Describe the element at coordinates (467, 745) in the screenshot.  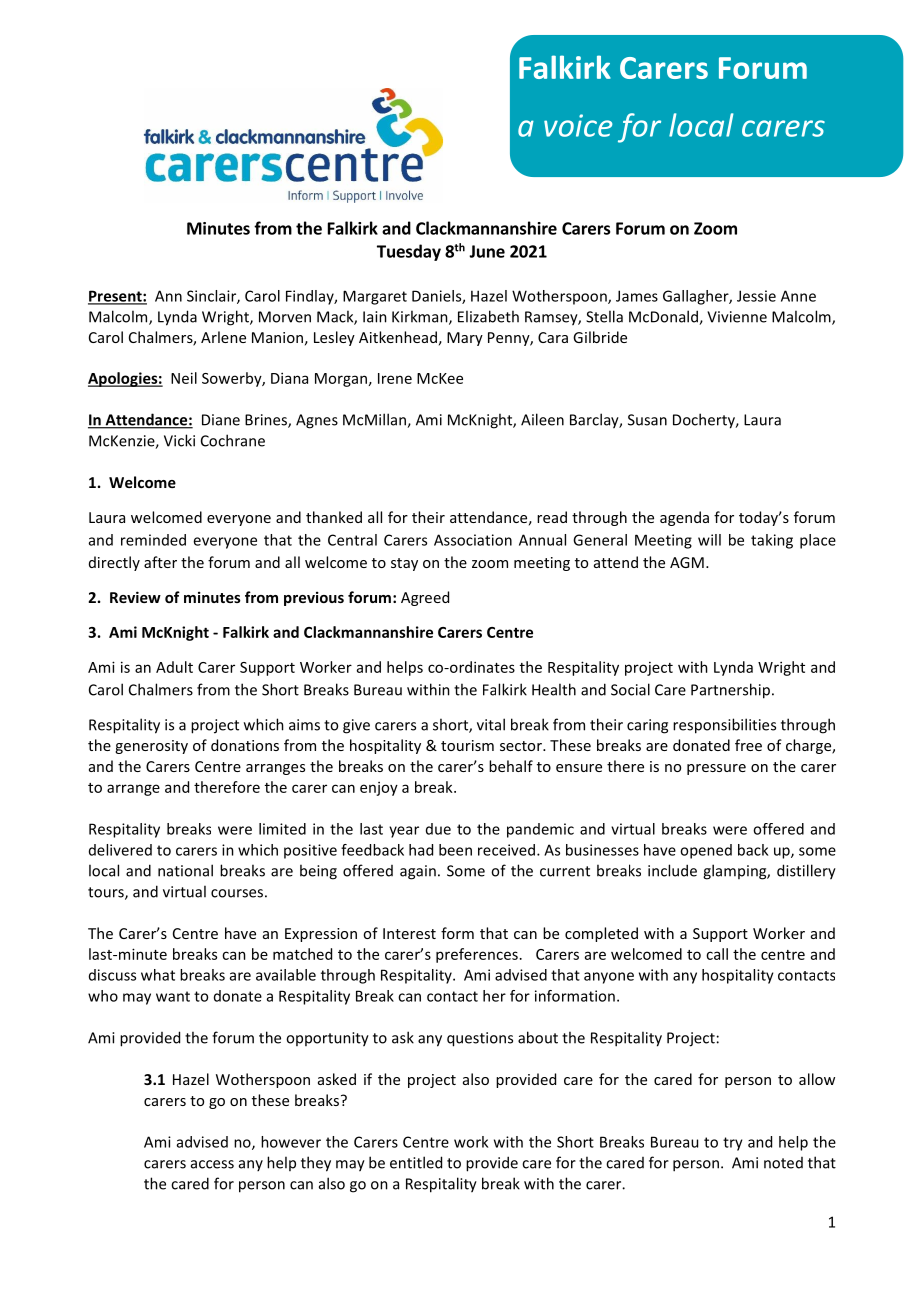
I see `tourism` at that location.
